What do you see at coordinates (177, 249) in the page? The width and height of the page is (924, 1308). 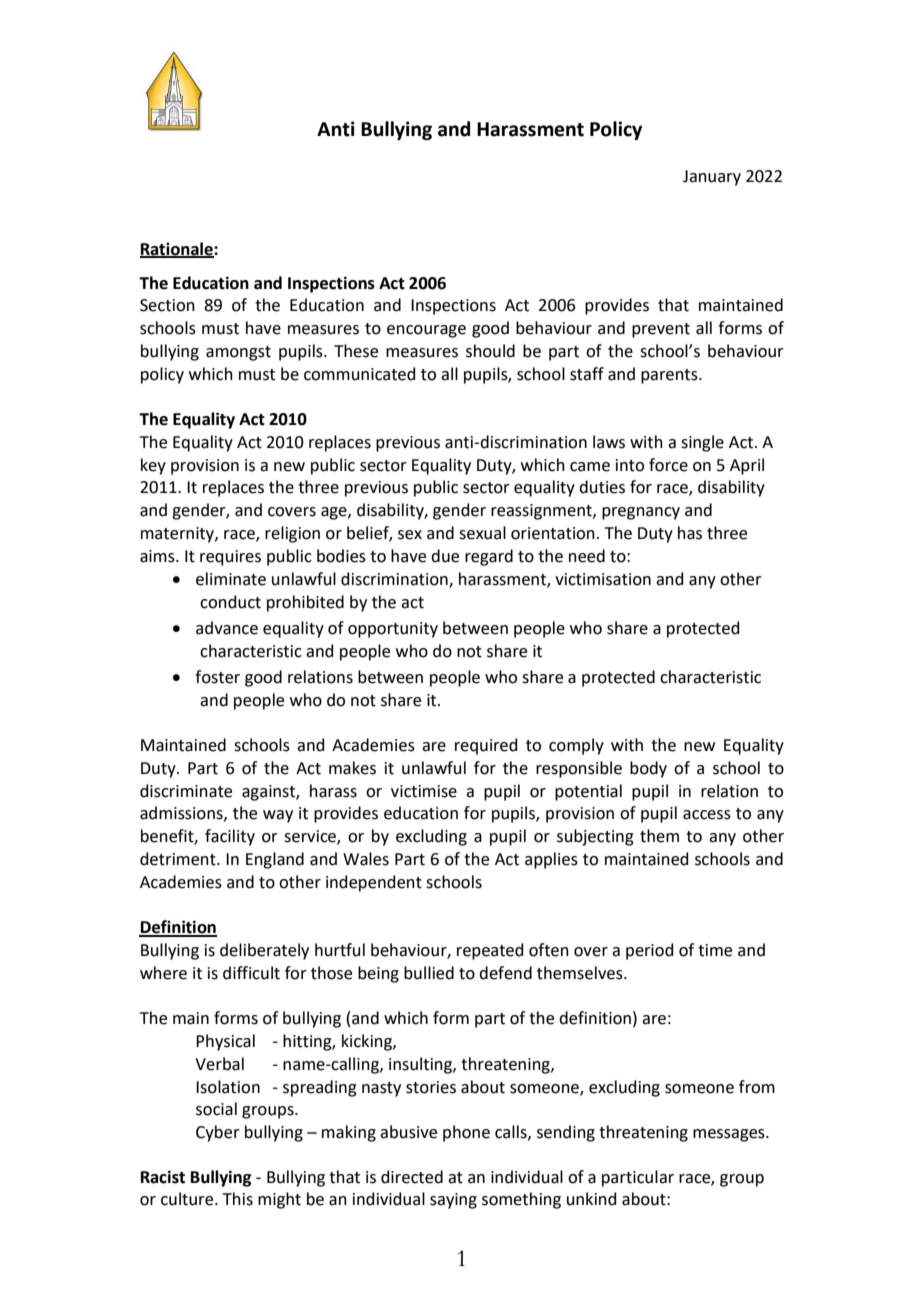 I see `Rationale` at bounding box center [177, 249].
